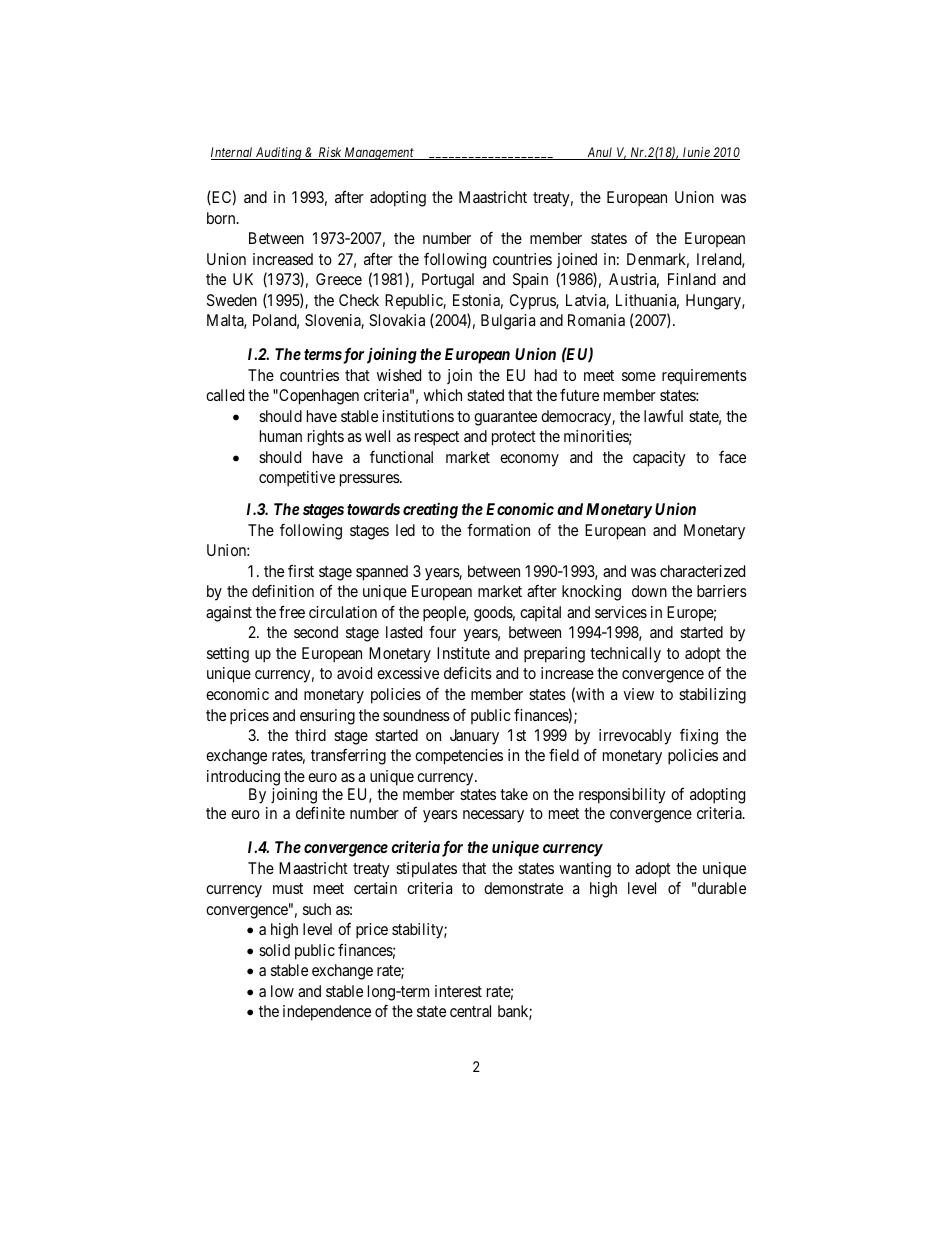 This screenshot has width=952, height=1233. What do you see at coordinates (243, 778) in the screenshot?
I see `introducing` at bounding box center [243, 778].
